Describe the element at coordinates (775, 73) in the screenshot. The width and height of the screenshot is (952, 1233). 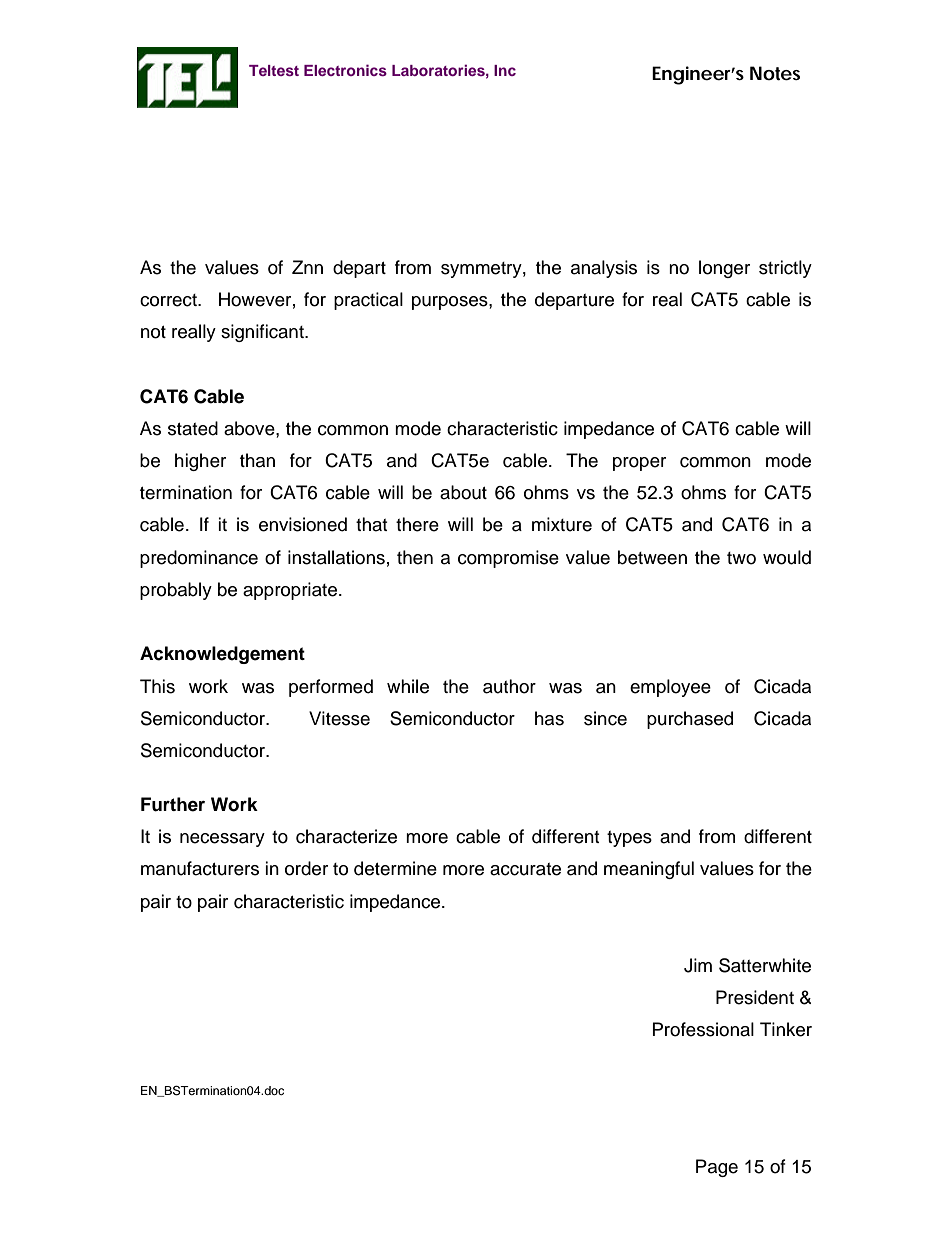
I see `Notes` at that location.
